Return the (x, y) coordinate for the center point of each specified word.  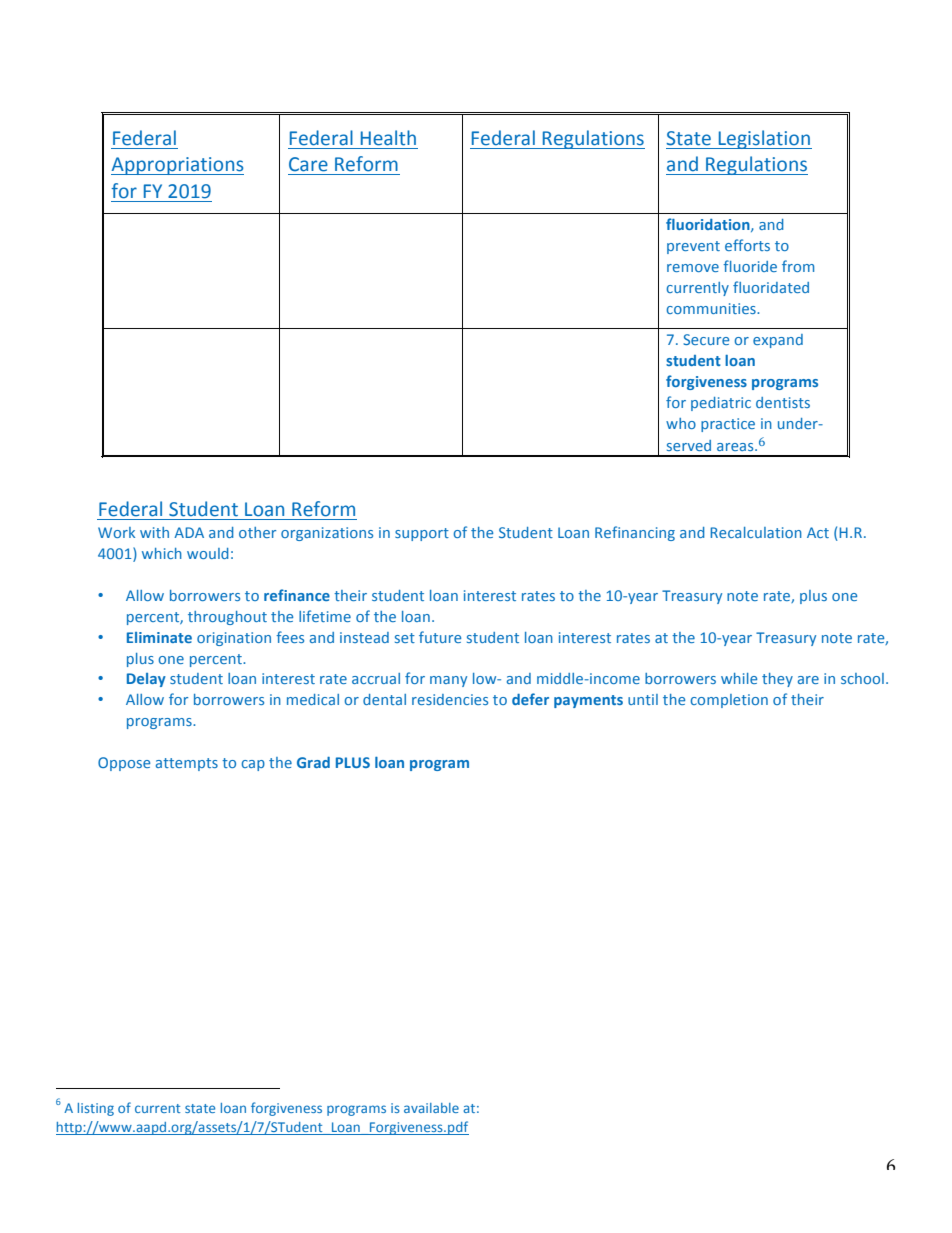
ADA (189, 532)
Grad (313, 762)
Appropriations (177, 166)
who (681, 423)
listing (96, 1109)
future (440, 637)
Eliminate (159, 637)
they (777, 680)
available (431, 1108)
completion (729, 701)
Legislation (764, 139)
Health (388, 138)
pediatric (721, 404)
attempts (187, 764)
